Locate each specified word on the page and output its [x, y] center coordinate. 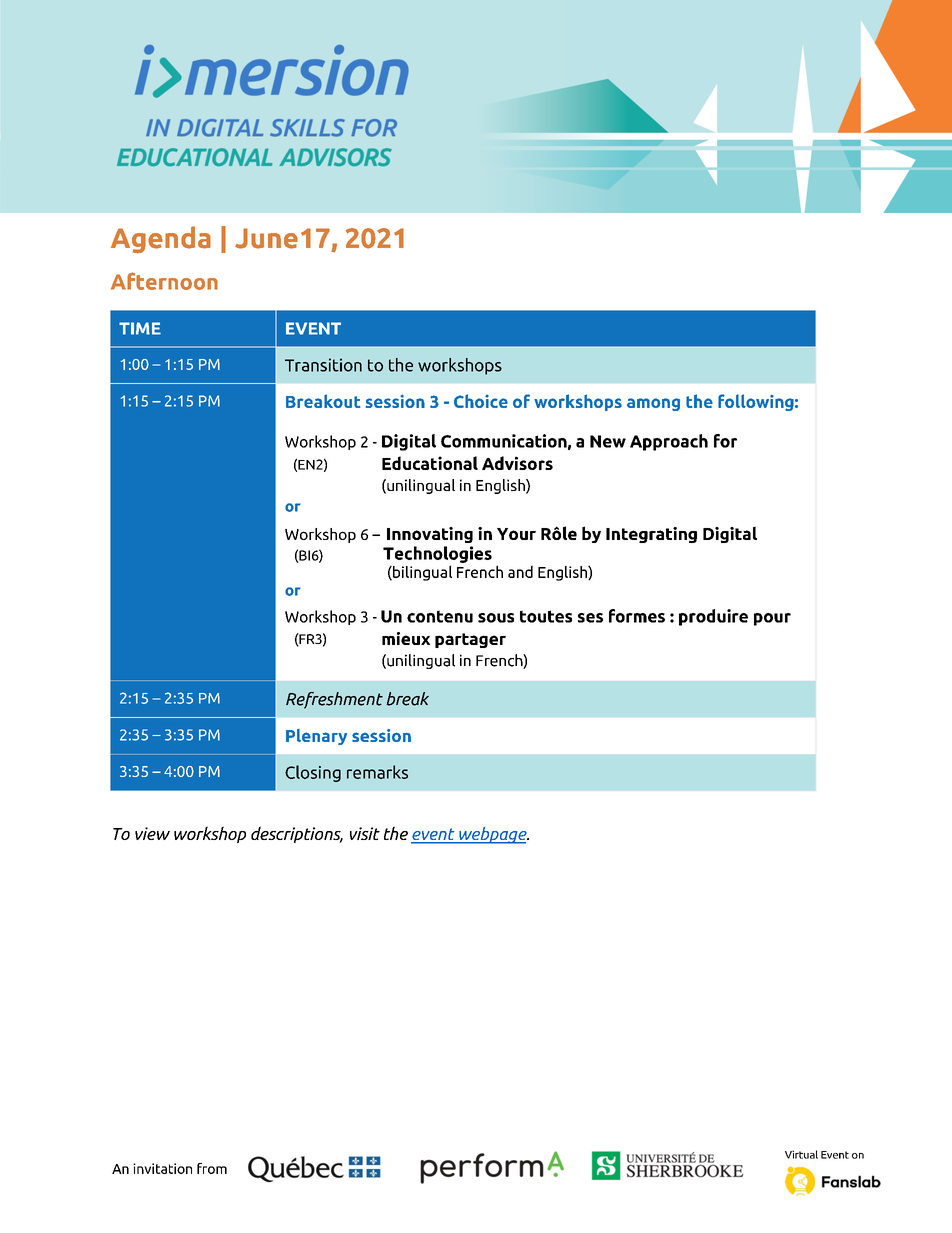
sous [496, 618]
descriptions [297, 834]
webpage [493, 835]
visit [365, 833]
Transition [323, 365]
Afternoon [164, 281]
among [653, 404]
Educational [430, 463]
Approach [669, 442]
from [212, 1168]
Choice [481, 401]
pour [772, 619]
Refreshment [334, 700]
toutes [546, 616]
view [152, 833]
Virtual [801, 1154]
